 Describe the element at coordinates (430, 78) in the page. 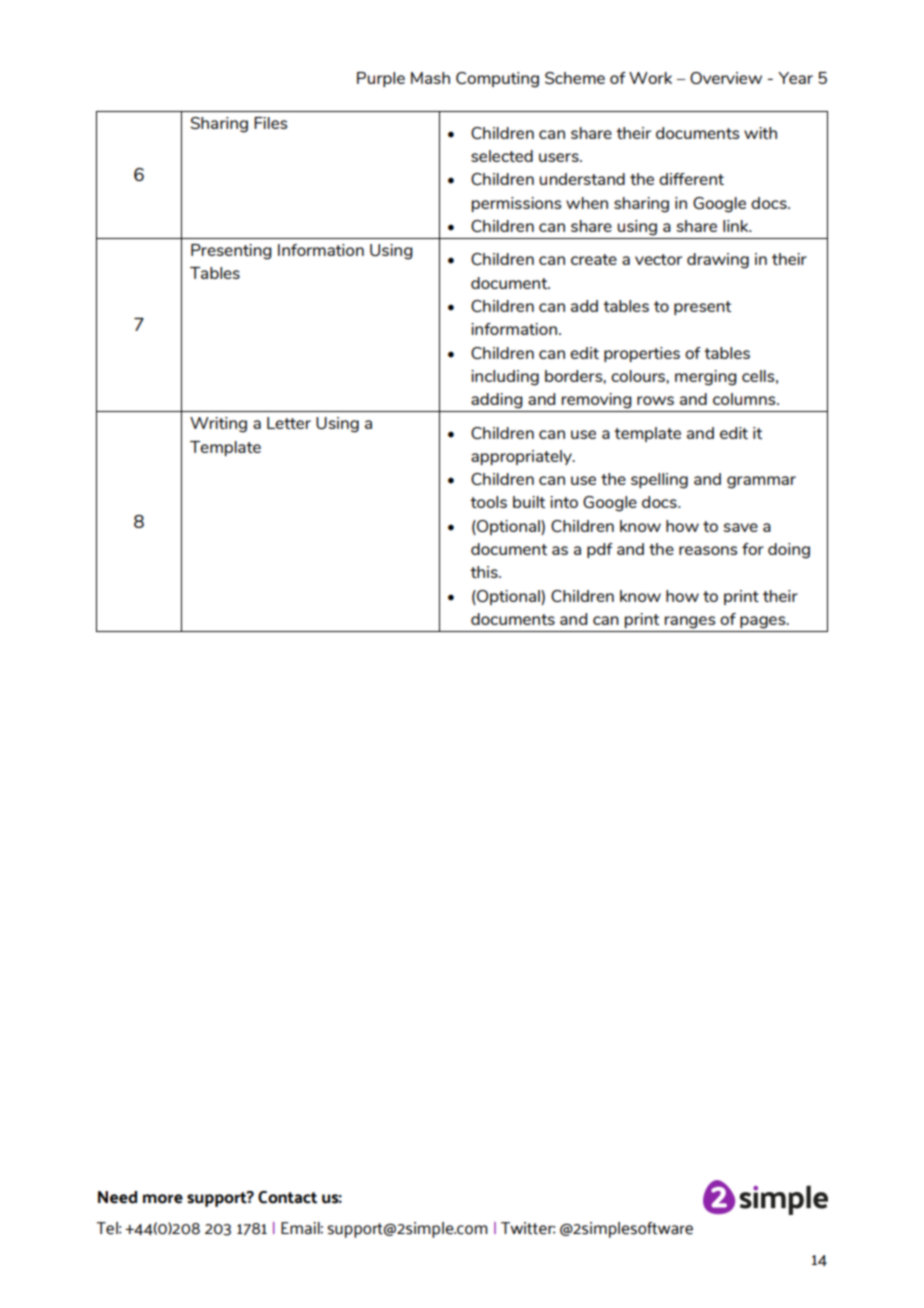

I see `Mash` at that location.
